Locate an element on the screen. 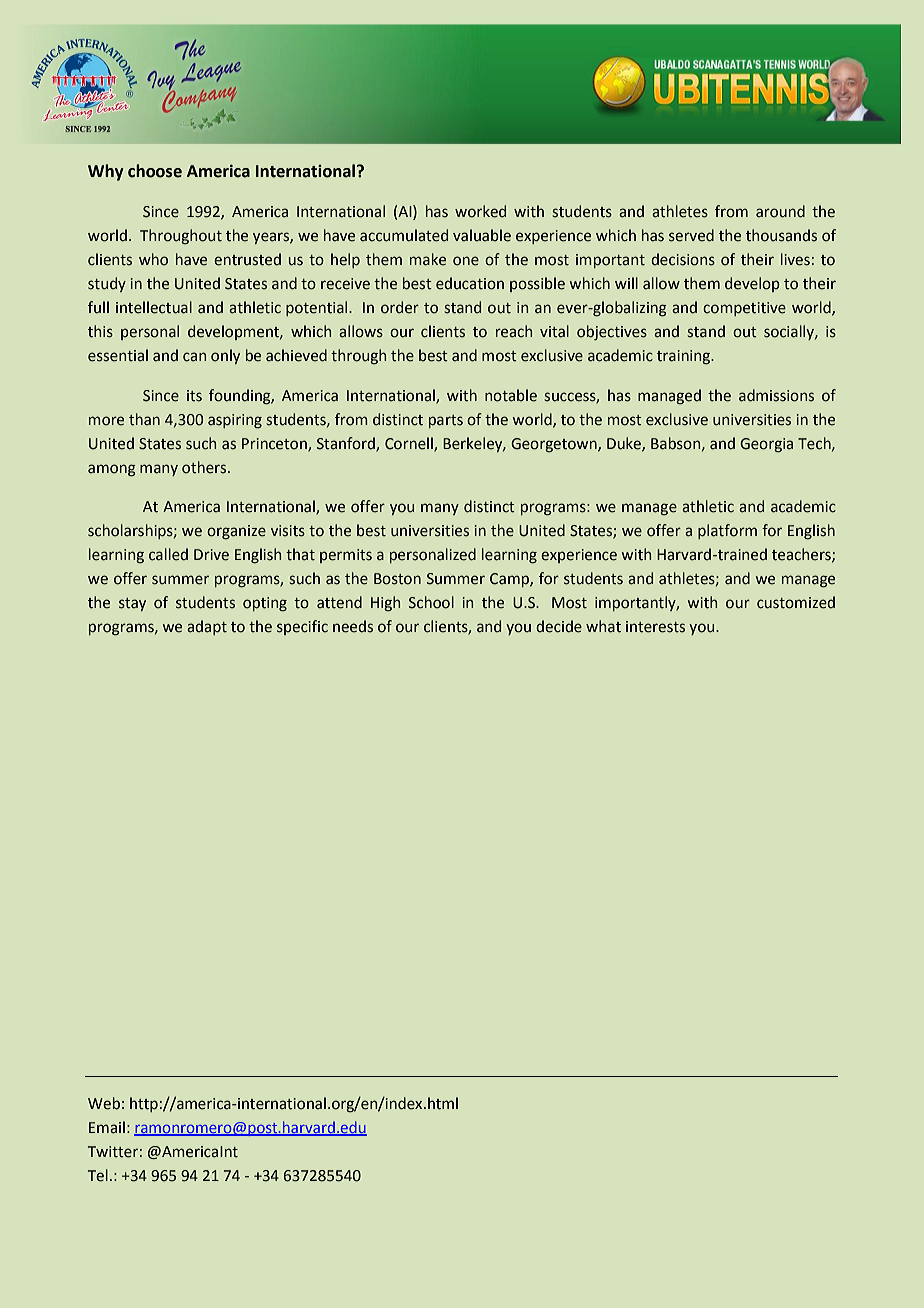 The image size is (924, 1308). choose is located at coordinates (155, 171).
